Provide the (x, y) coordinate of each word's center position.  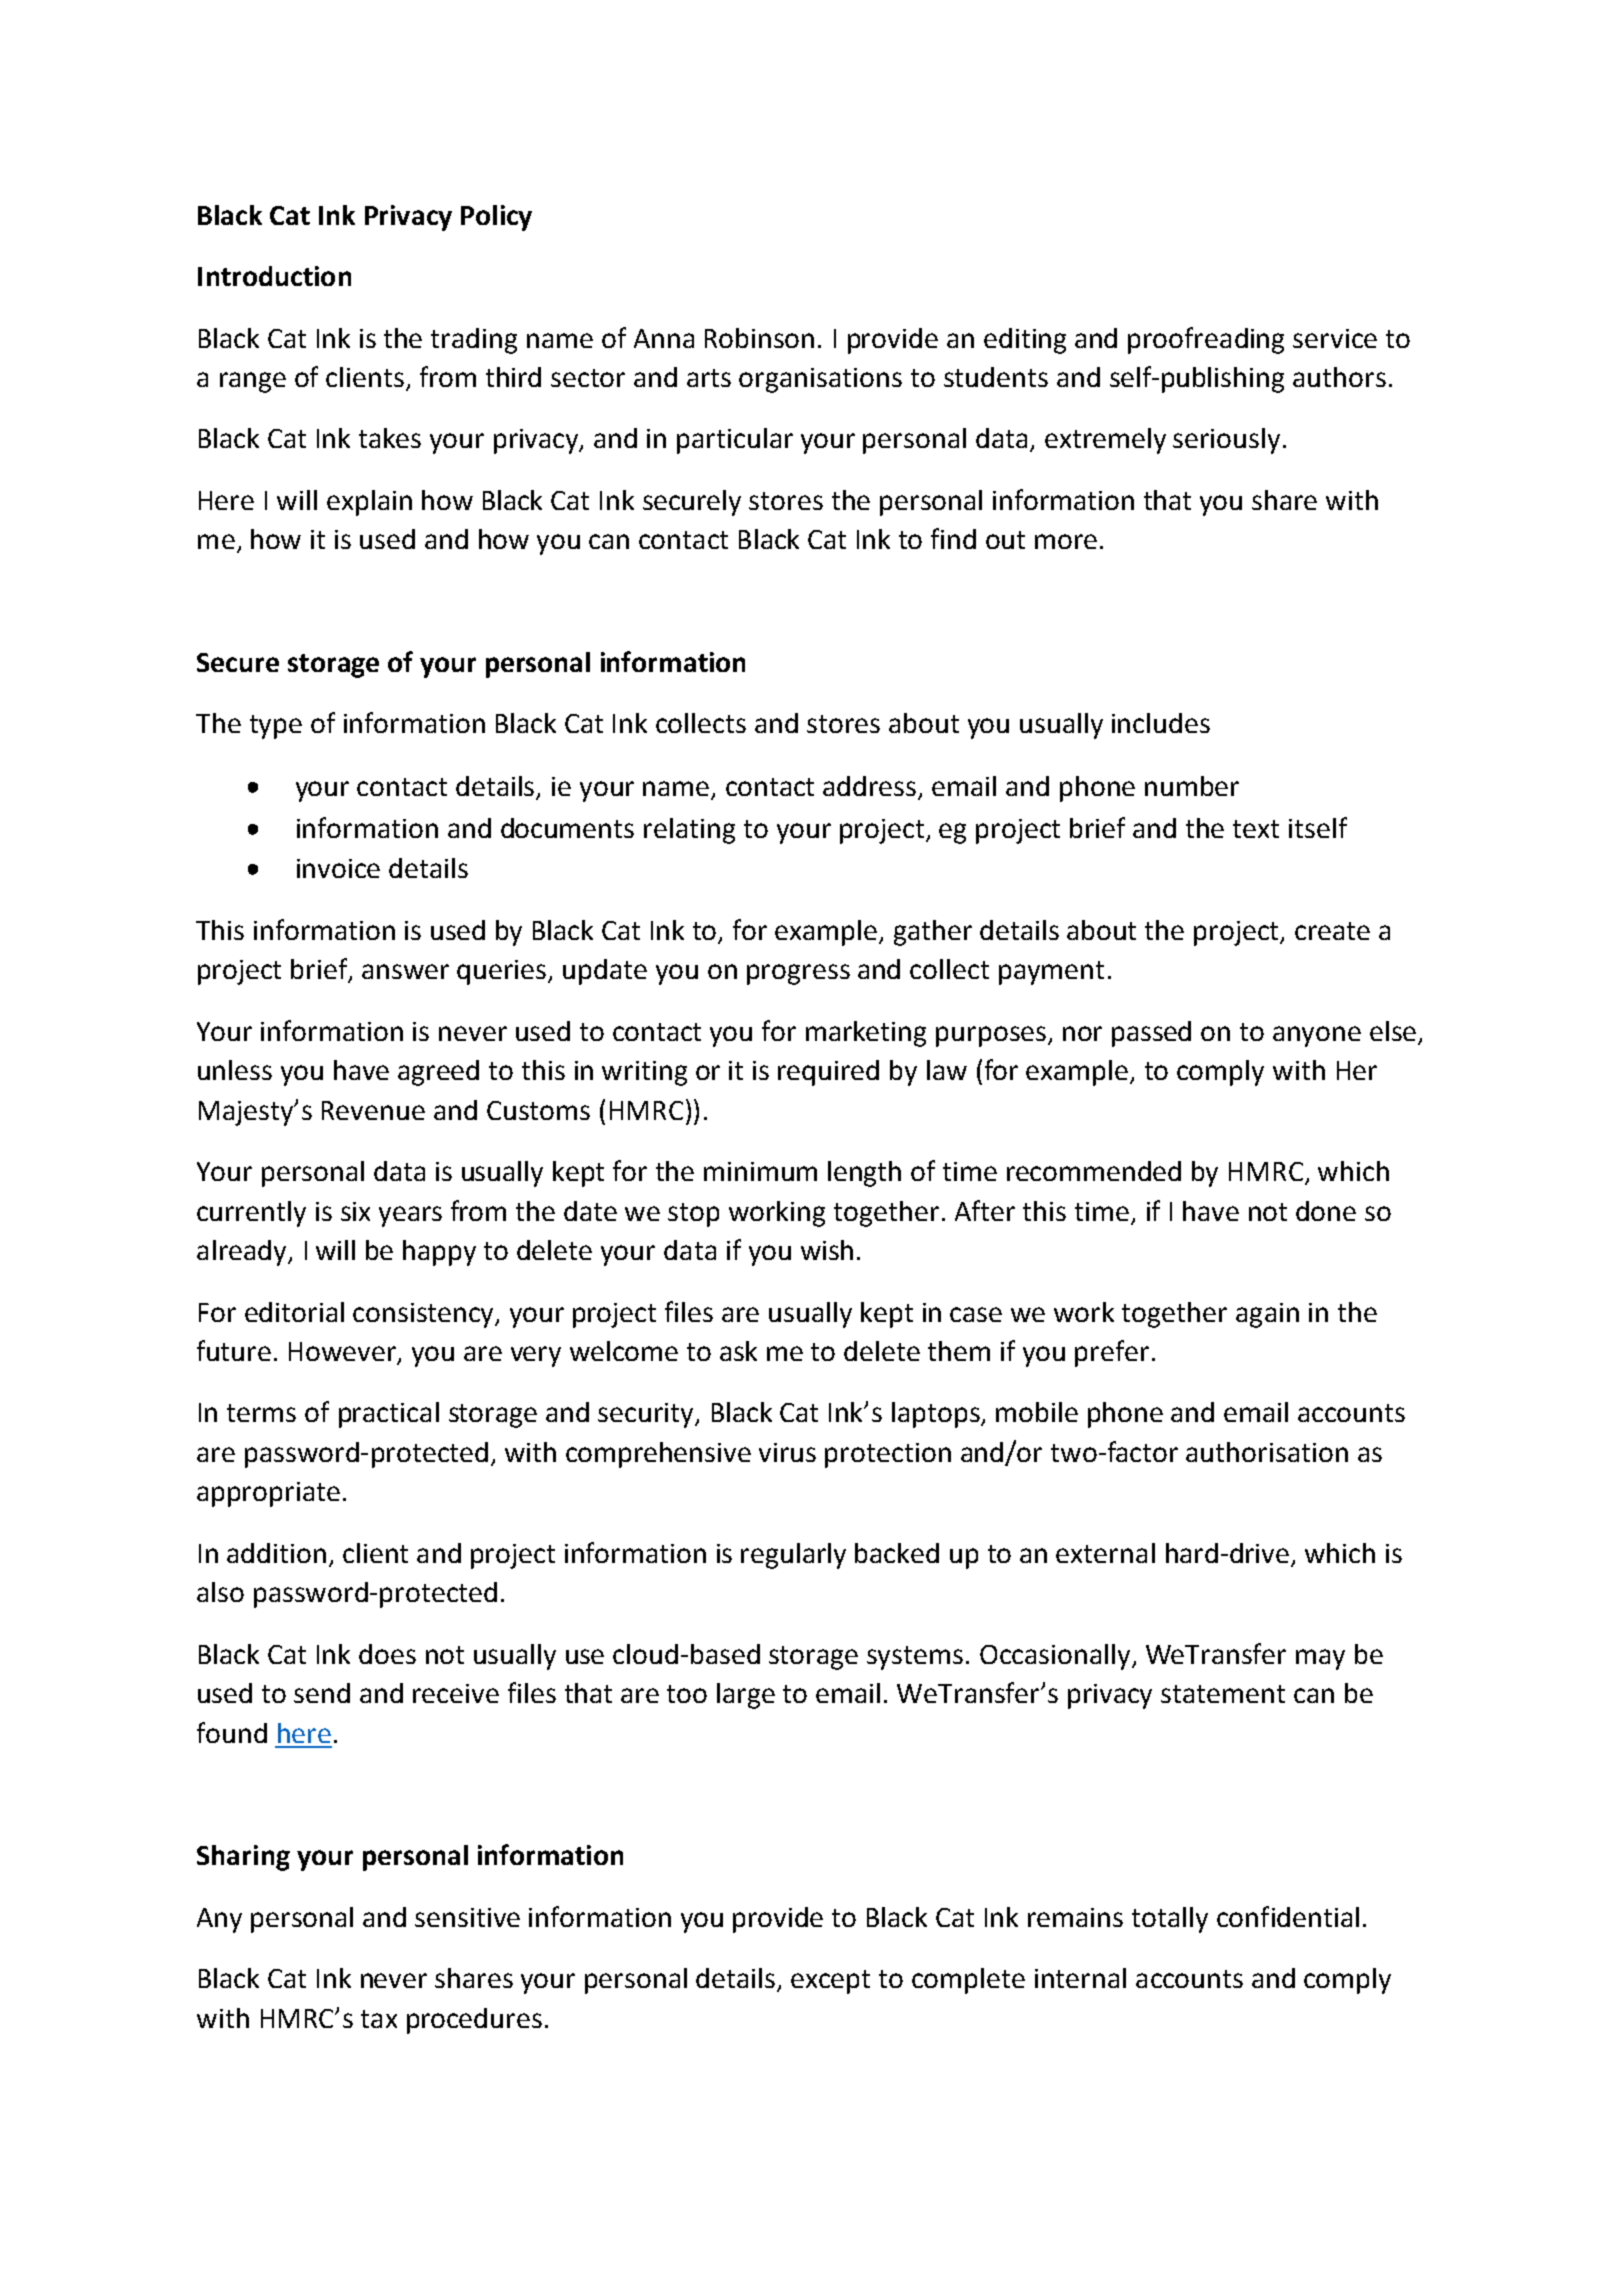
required (828, 1073)
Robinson (759, 338)
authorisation (1267, 1452)
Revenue (373, 1110)
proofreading (1206, 340)
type (276, 727)
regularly (793, 1556)
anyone (1317, 1036)
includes (1161, 723)
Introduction (274, 276)
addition (276, 1553)
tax (379, 2019)
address (871, 787)
